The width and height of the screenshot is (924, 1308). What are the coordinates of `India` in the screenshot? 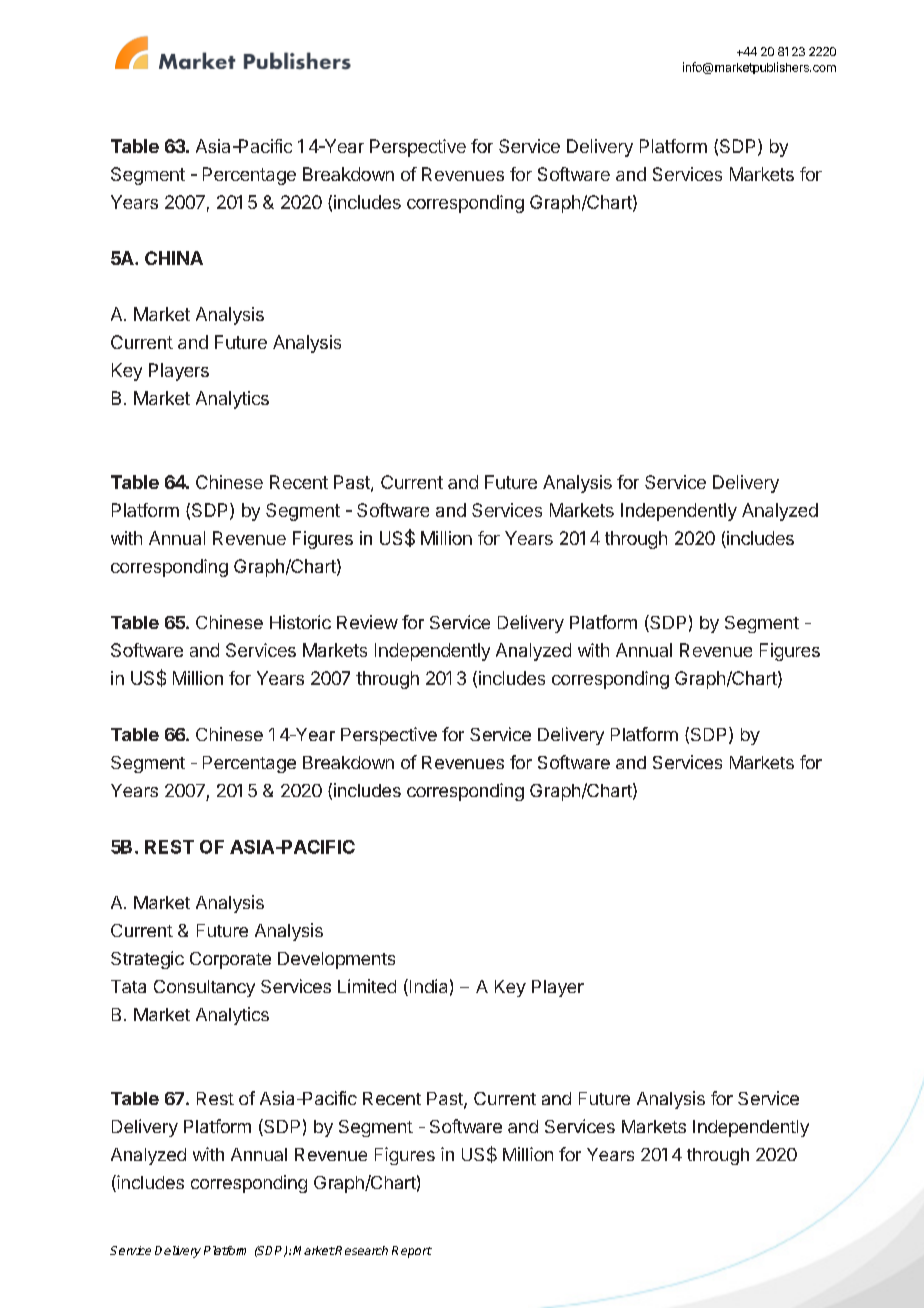 It's located at (427, 987).
